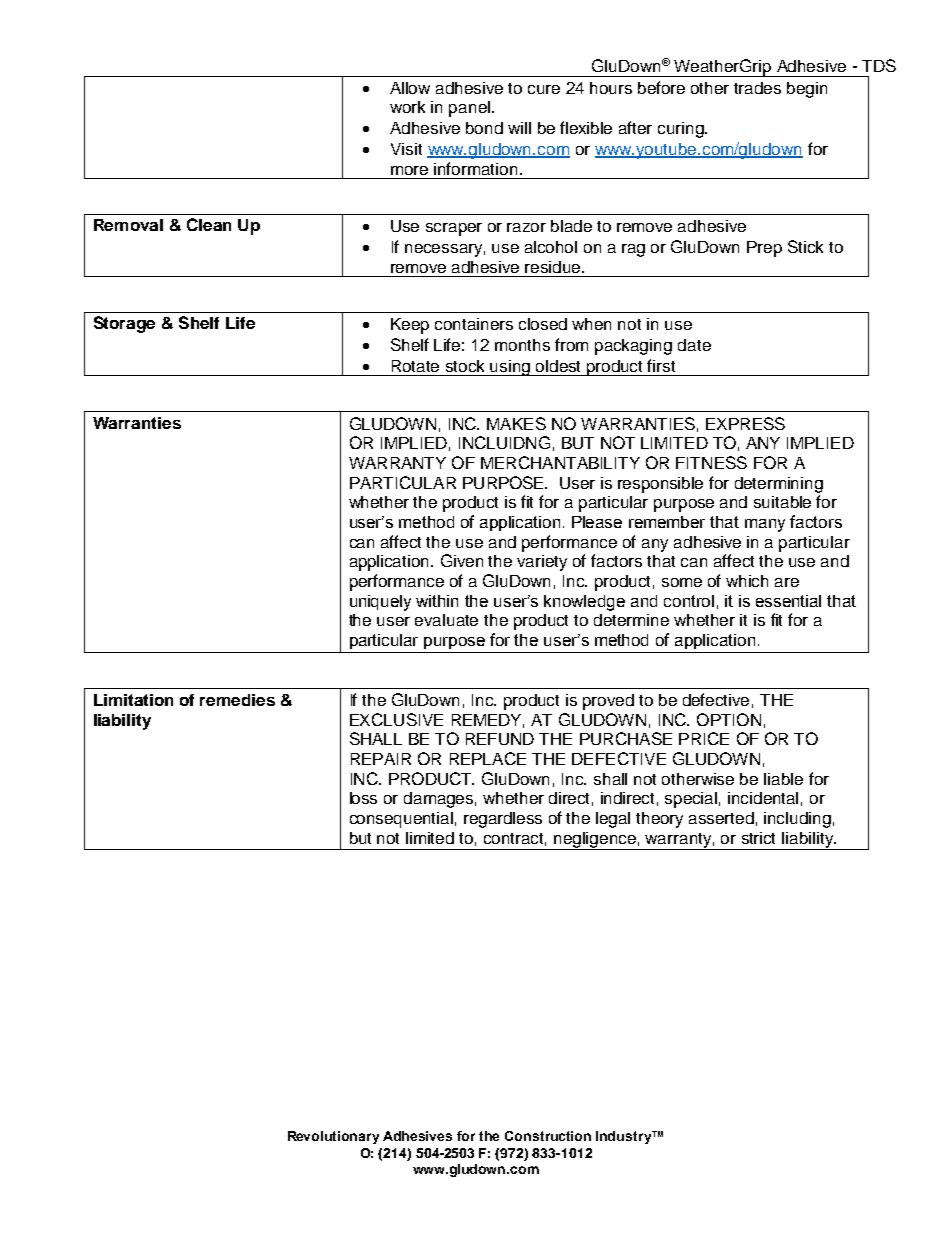 The image size is (952, 1233). Describe the element at coordinates (471, 109) in the screenshot. I see `panel` at that location.
